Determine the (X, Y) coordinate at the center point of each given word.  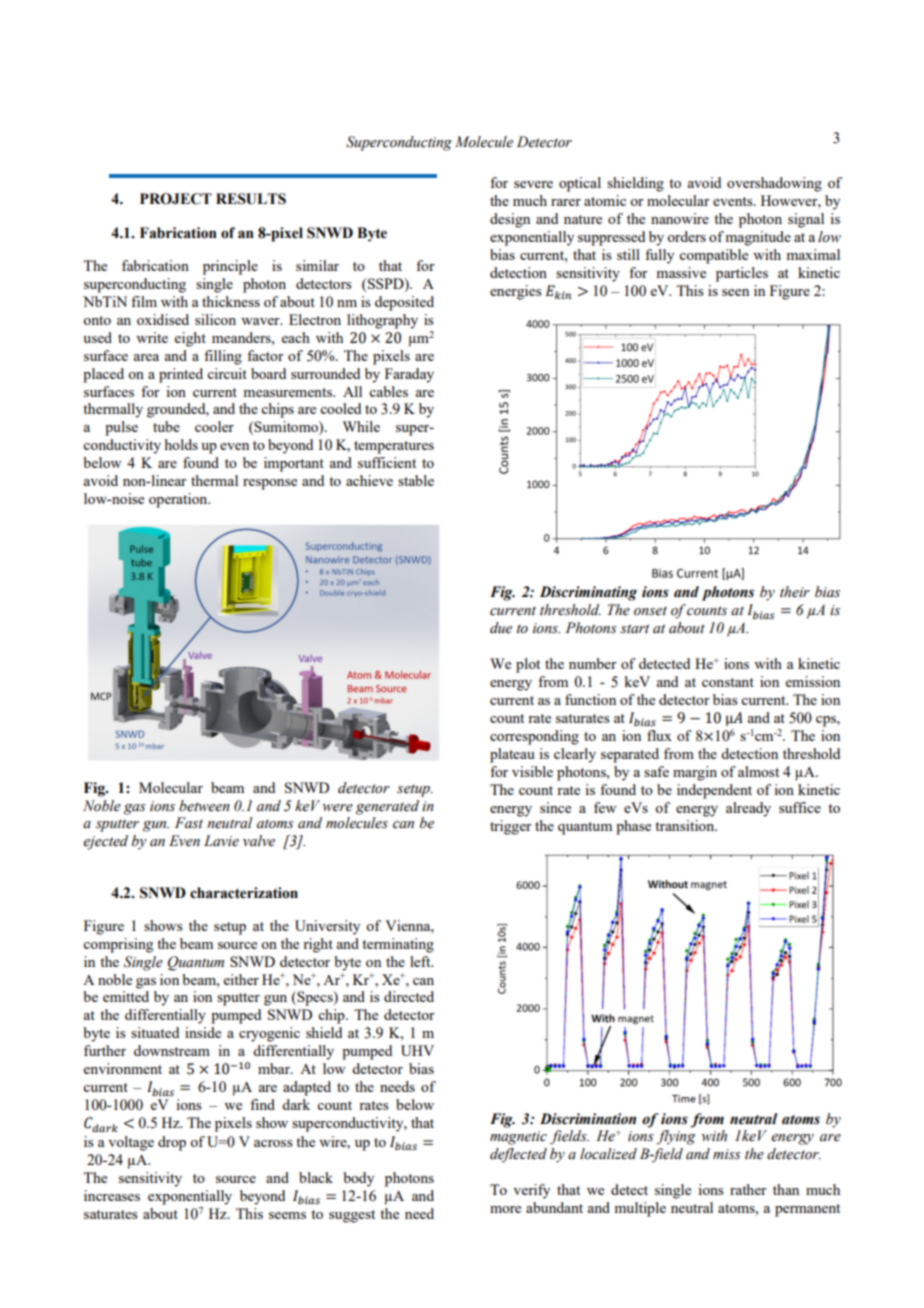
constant (728, 682)
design (510, 220)
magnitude (758, 238)
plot (528, 665)
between (204, 806)
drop (172, 1143)
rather (748, 1189)
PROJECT (176, 199)
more (505, 1209)
